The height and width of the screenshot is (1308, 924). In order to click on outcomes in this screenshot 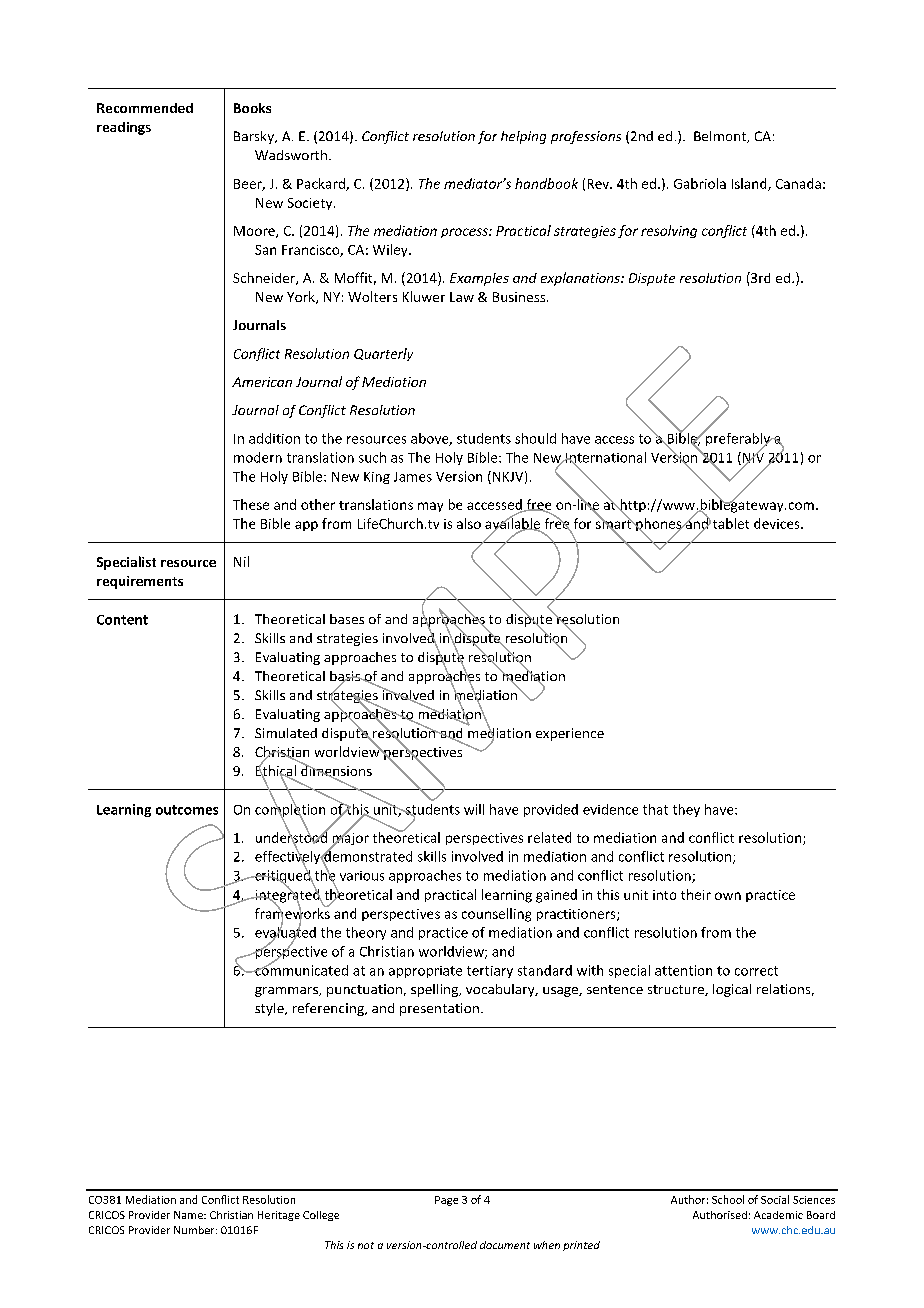, I will do `click(187, 810)`.
